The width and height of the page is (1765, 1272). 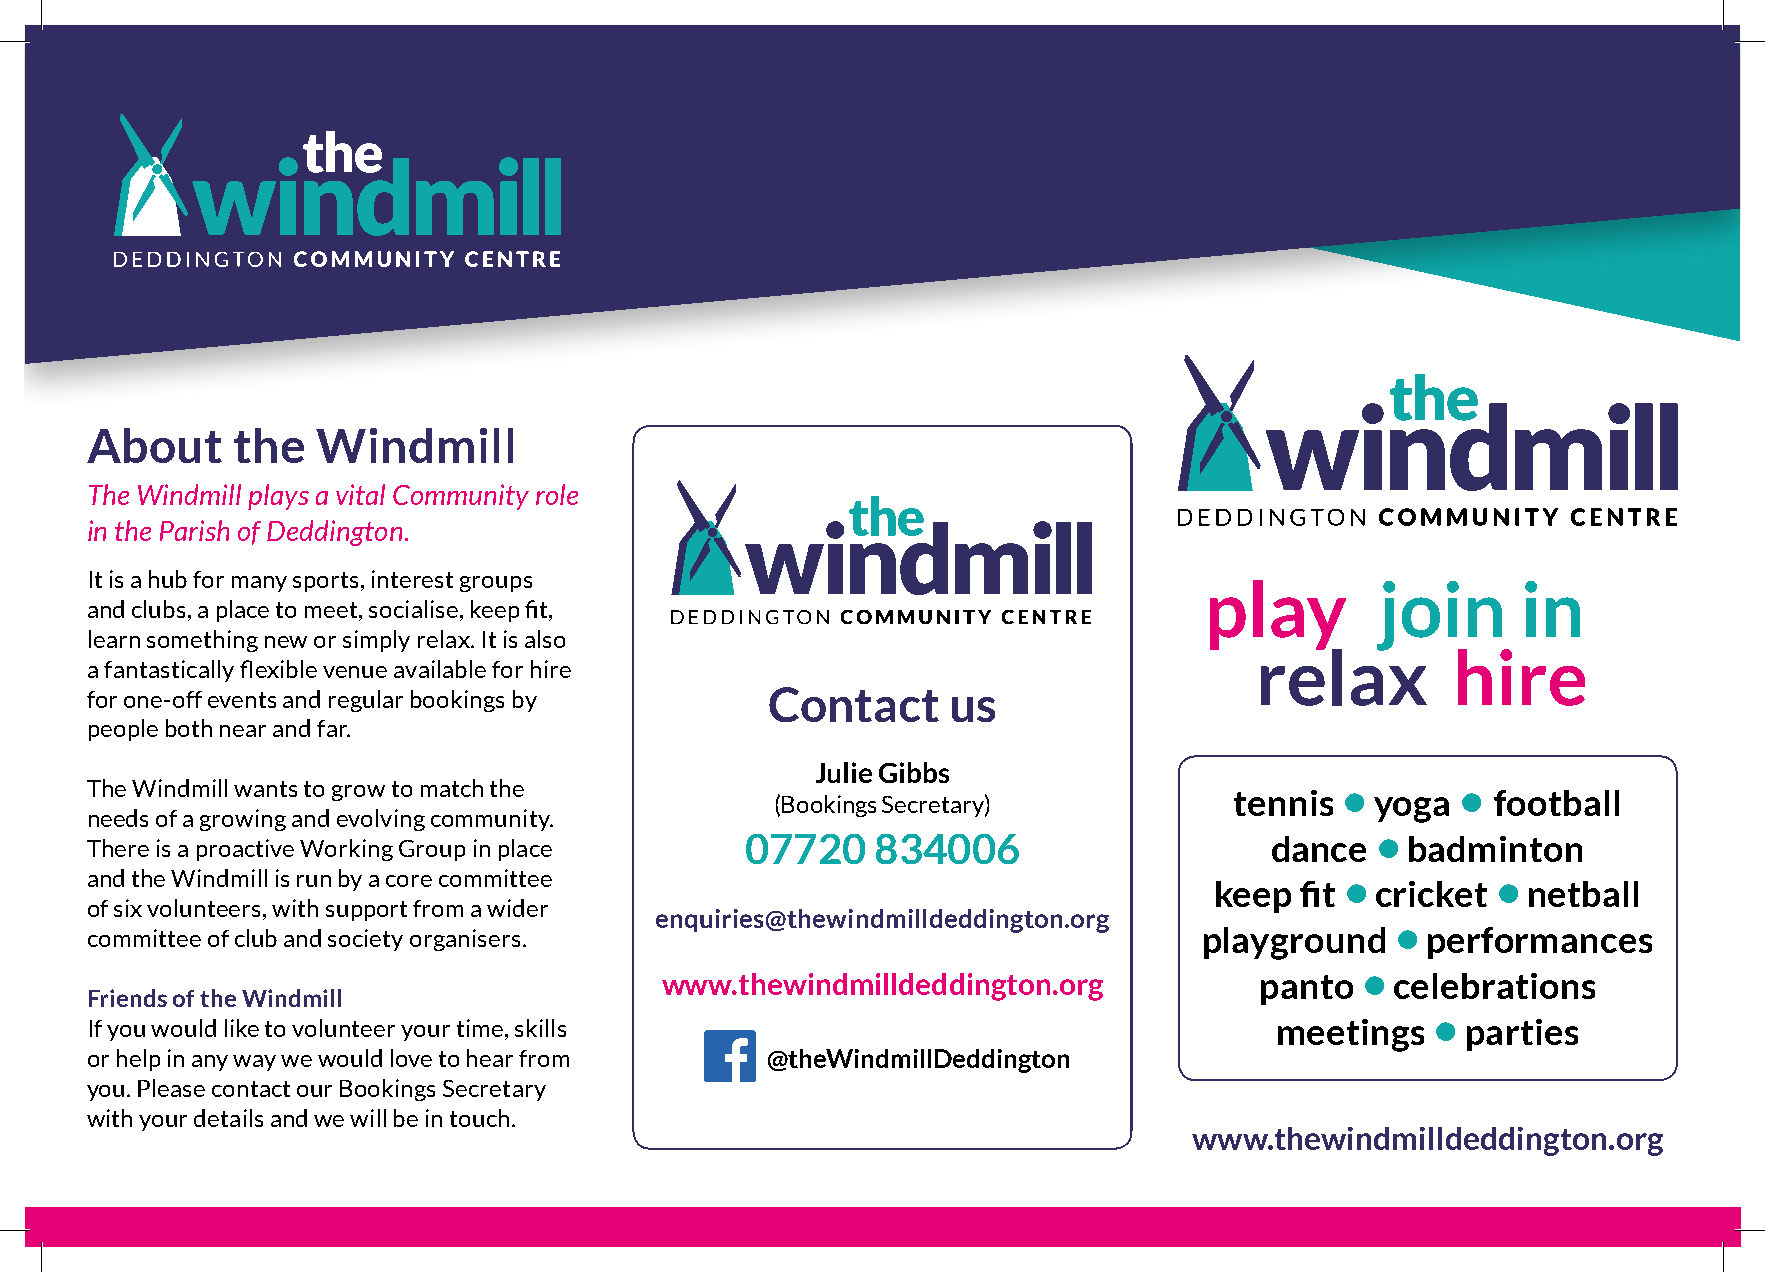 I want to click on role, so click(x=557, y=494).
